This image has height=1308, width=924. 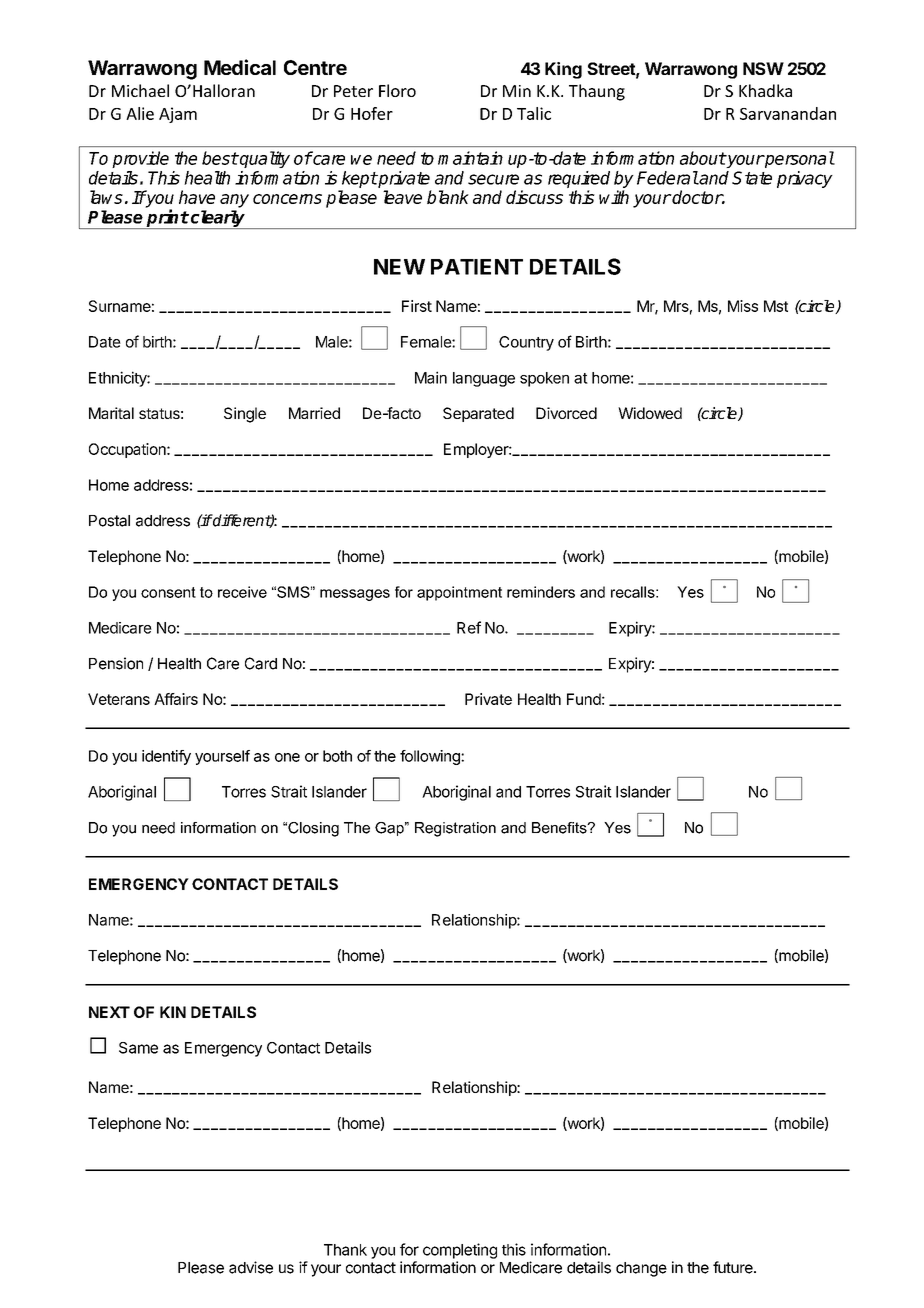 I want to click on Single, so click(x=245, y=415).
